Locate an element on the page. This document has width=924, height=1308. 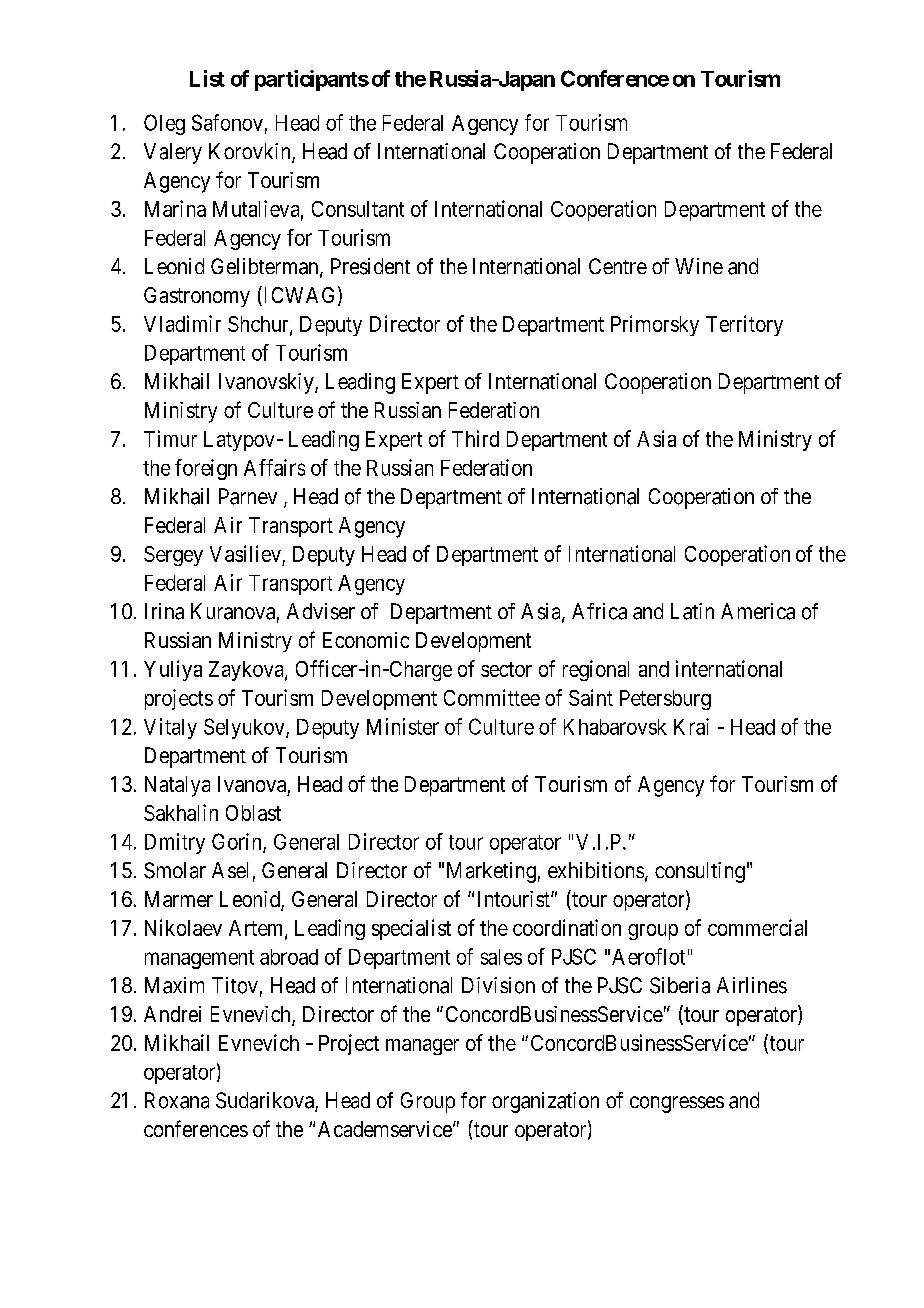
Marketing is located at coordinates (491, 872).
